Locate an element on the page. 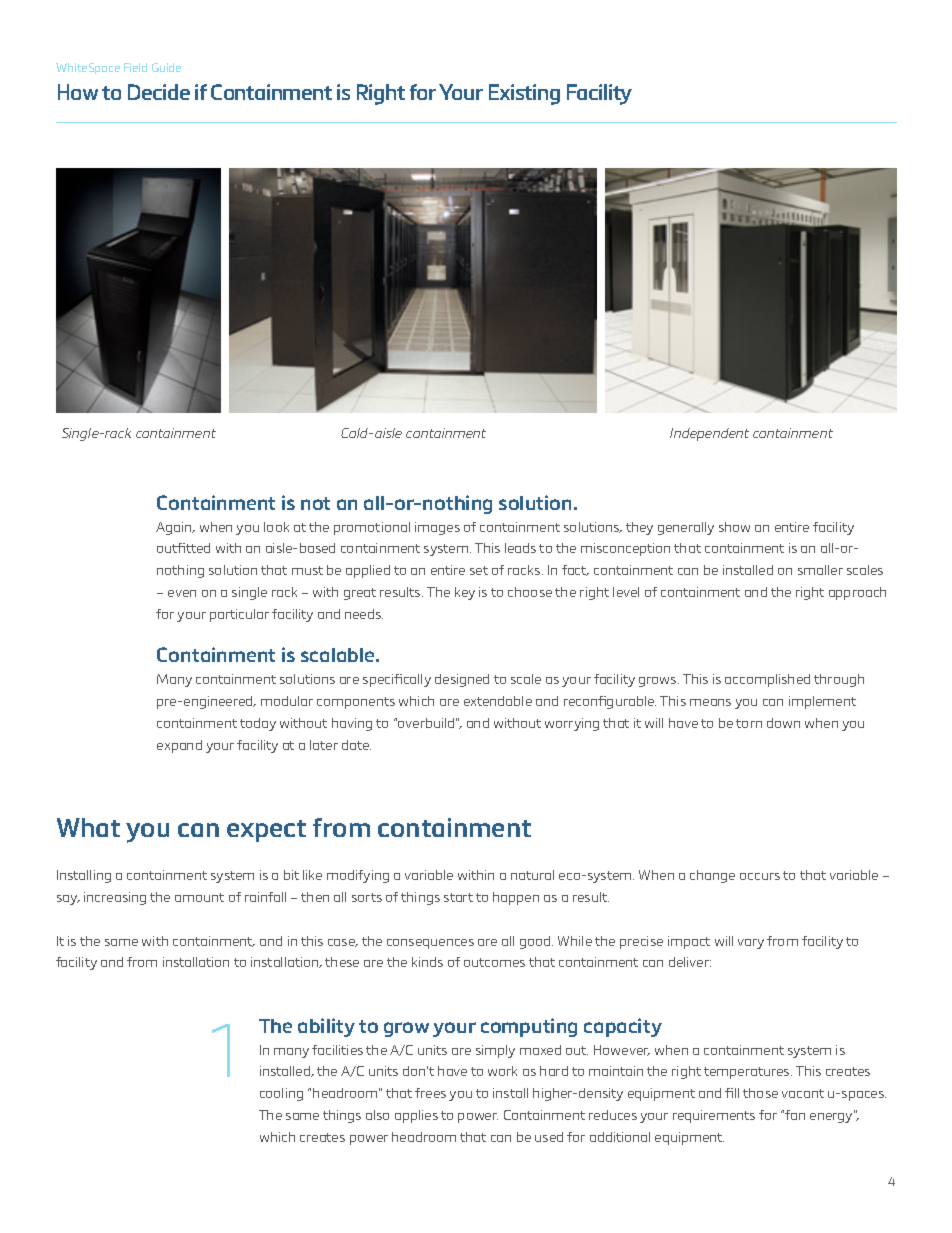  smaller is located at coordinates (820, 570).
